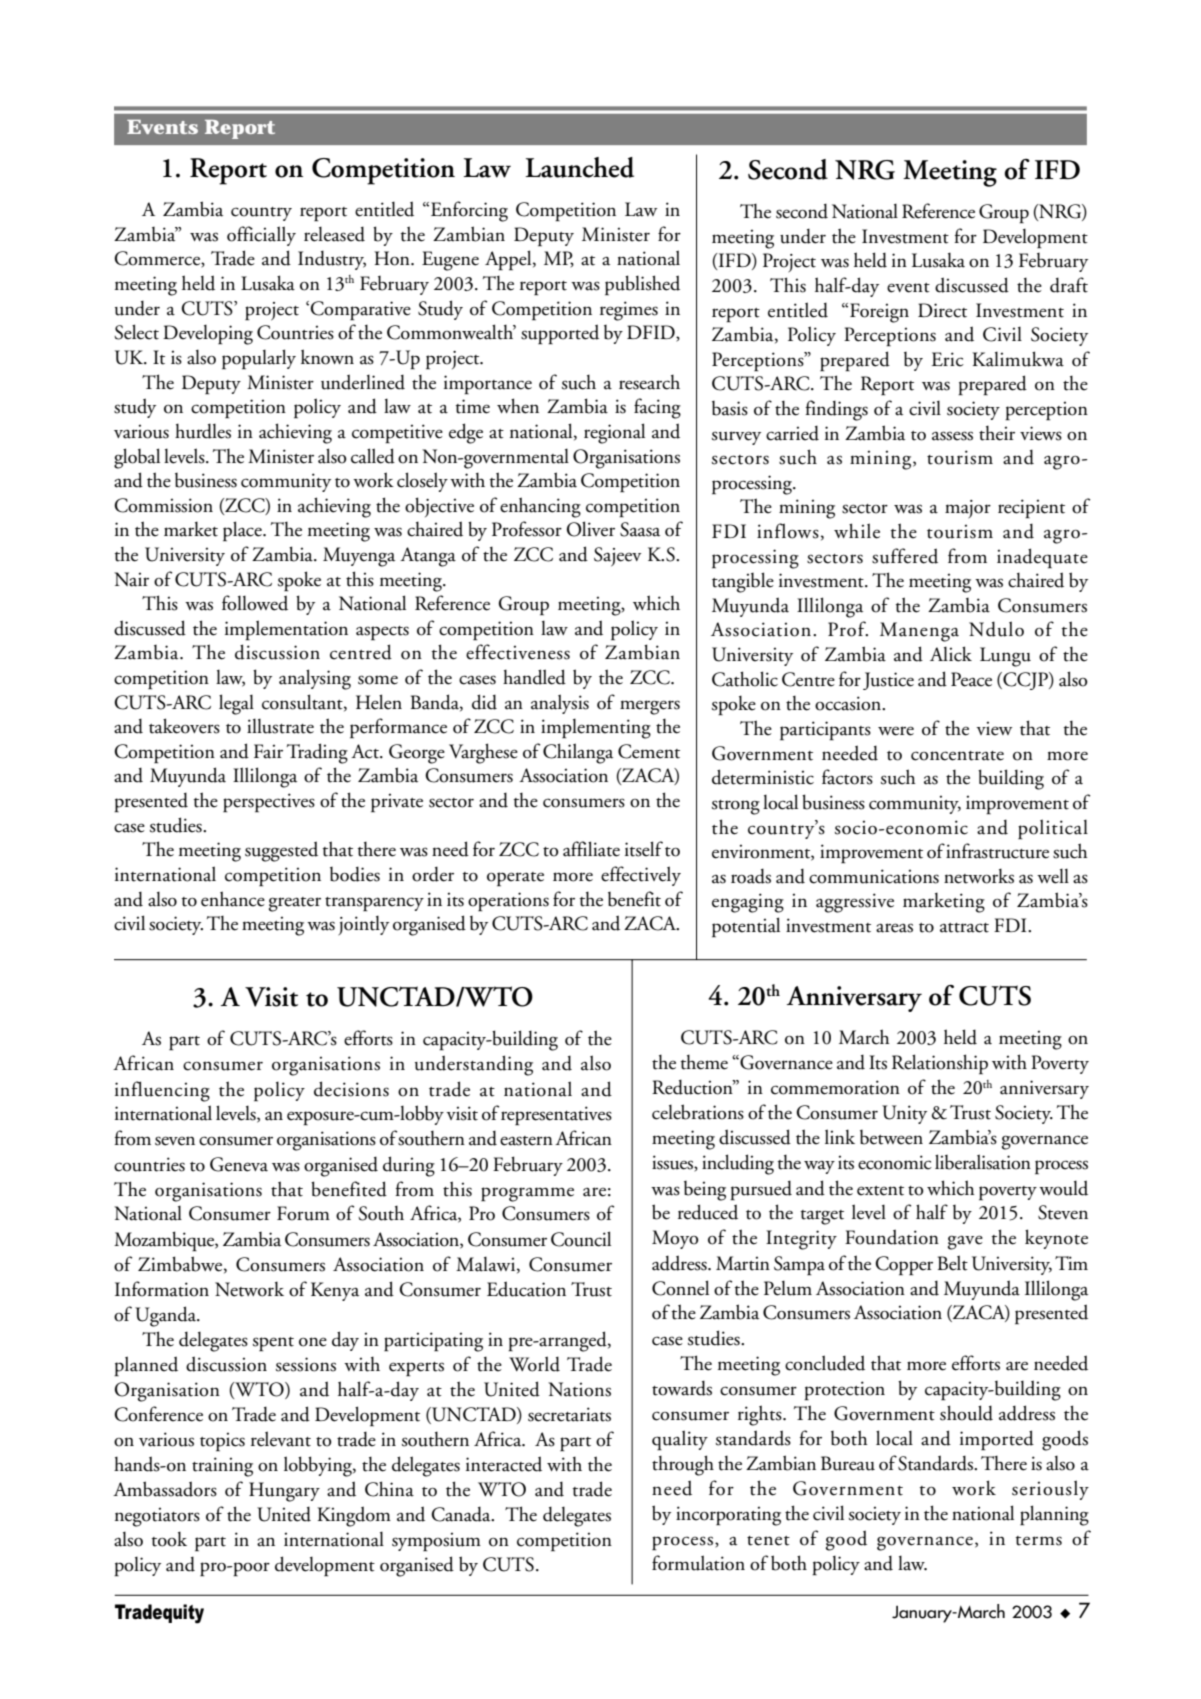 The image size is (1201, 1699). Describe the element at coordinates (243, 531) in the screenshot. I see `place` at that location.
